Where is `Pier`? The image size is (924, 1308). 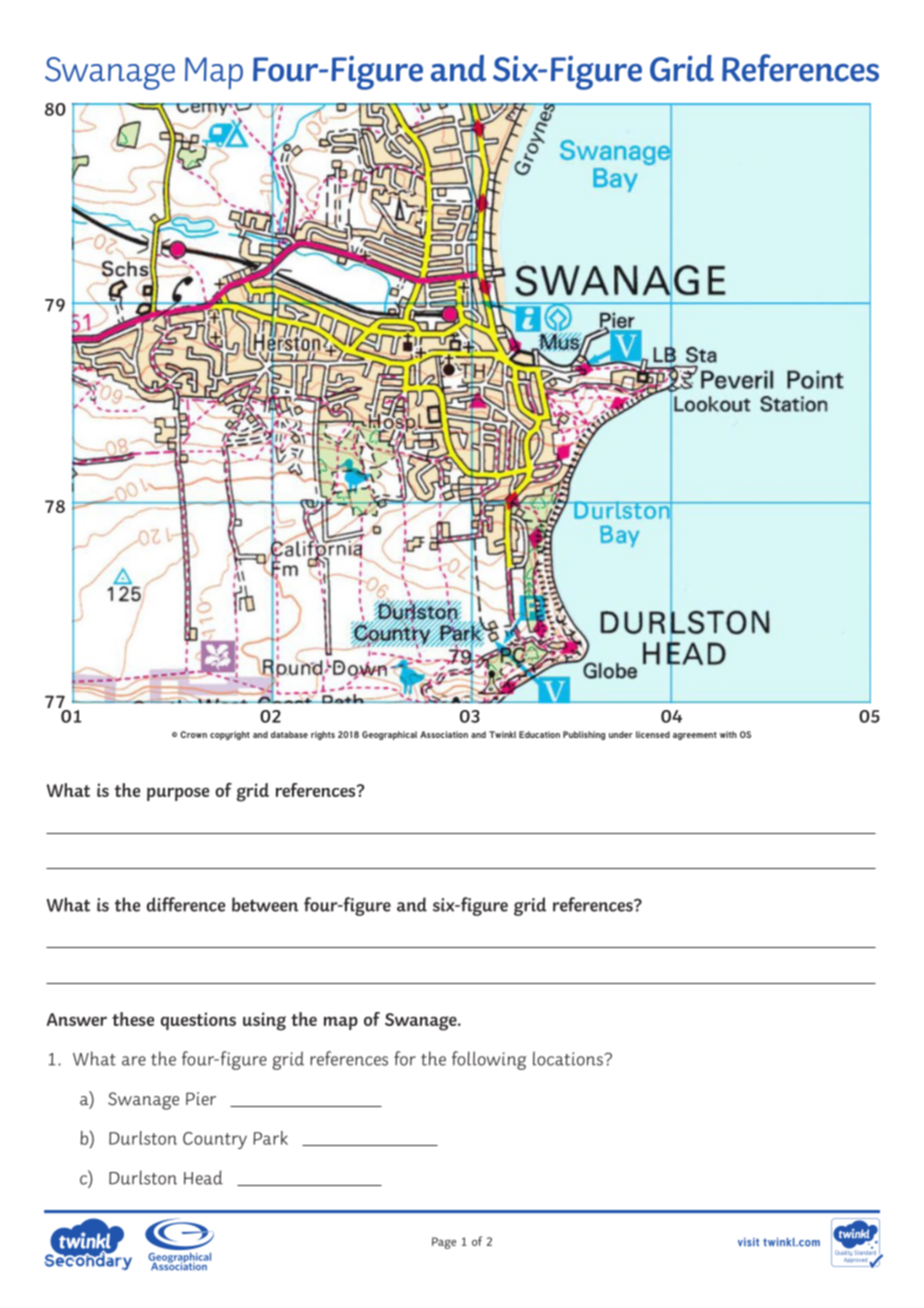
Pier is located at coordinates (201, 1099).
